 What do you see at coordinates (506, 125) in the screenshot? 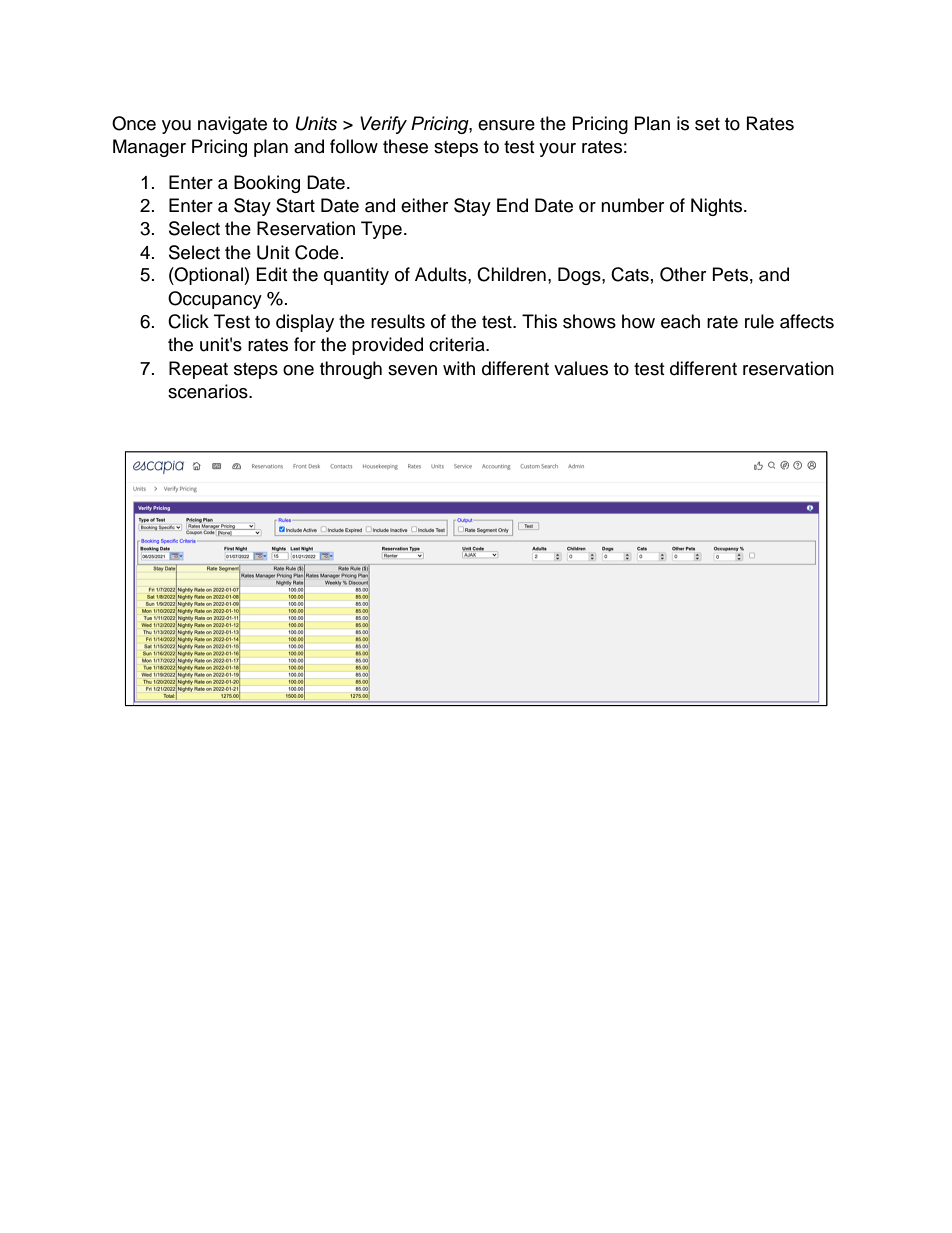
I see `ensure` at bounding box center [506, 125].
